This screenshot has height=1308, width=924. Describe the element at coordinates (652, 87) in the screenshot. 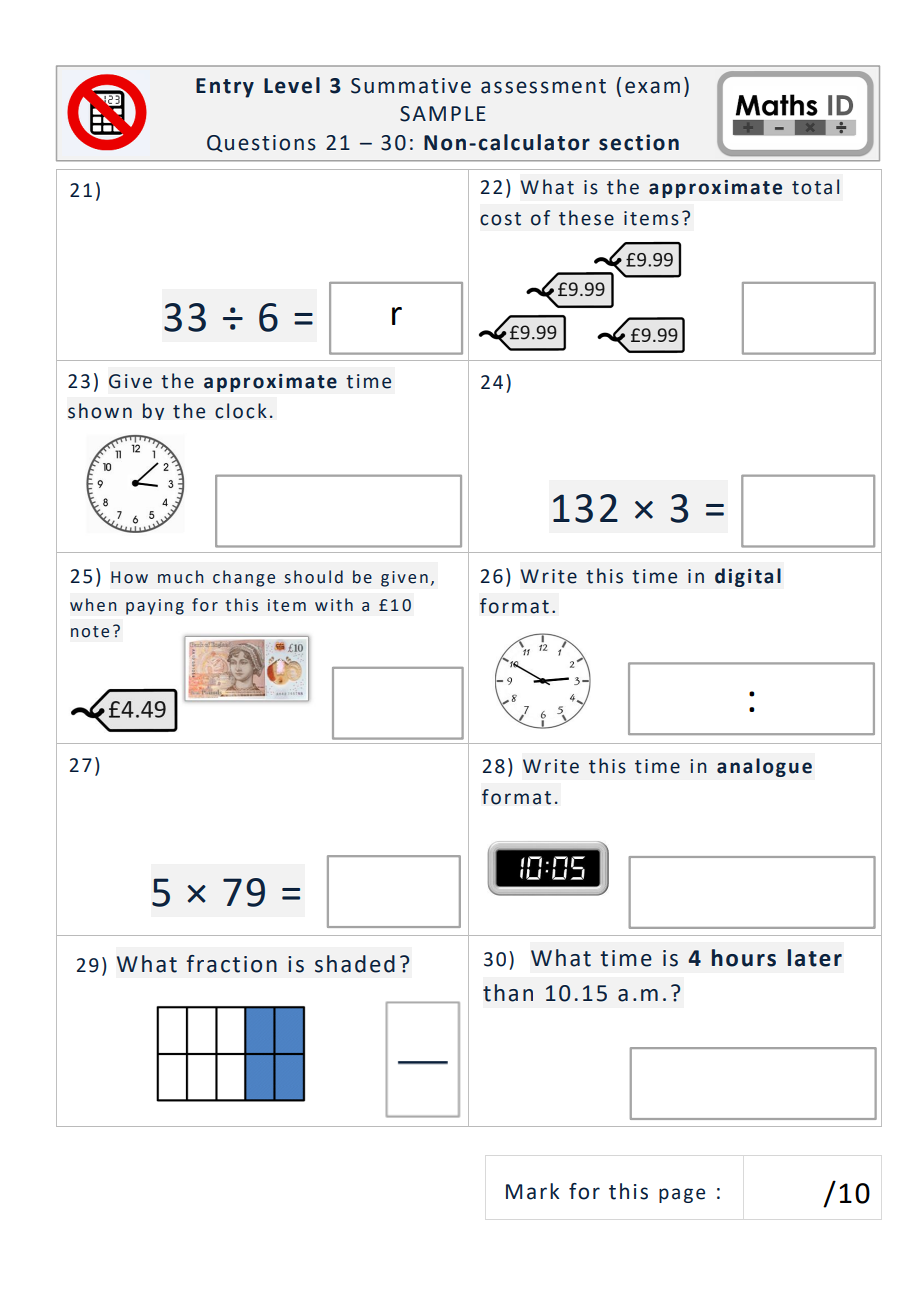

I see `exam` at that location.
